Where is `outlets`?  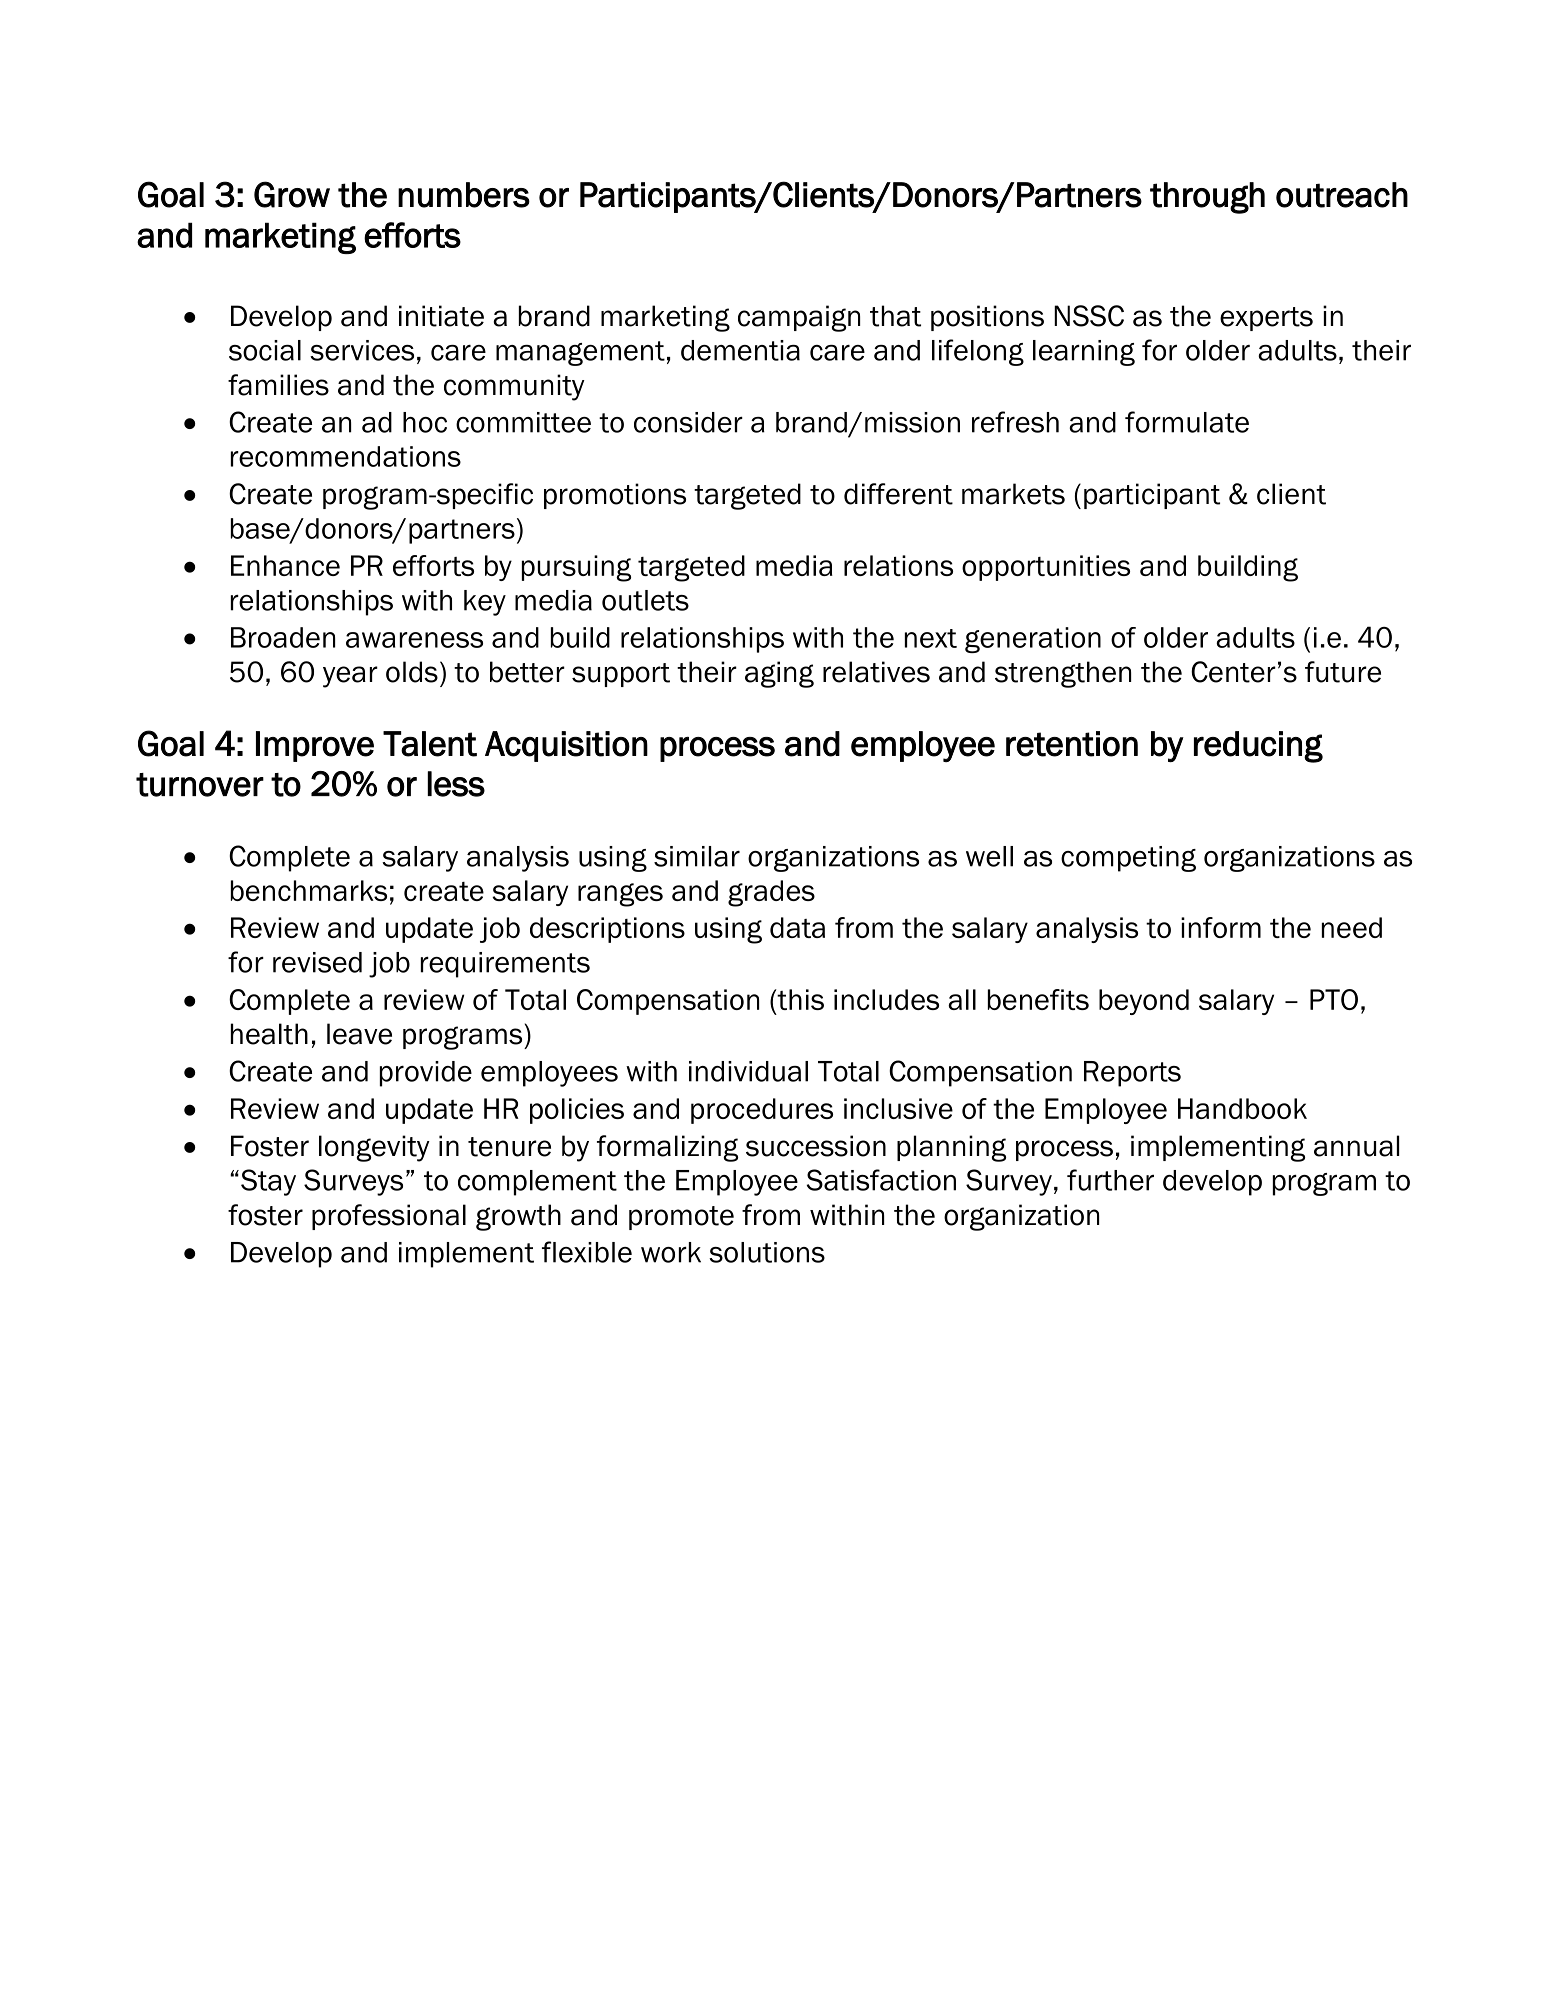
outlets is located at coordinates (645, 600).
